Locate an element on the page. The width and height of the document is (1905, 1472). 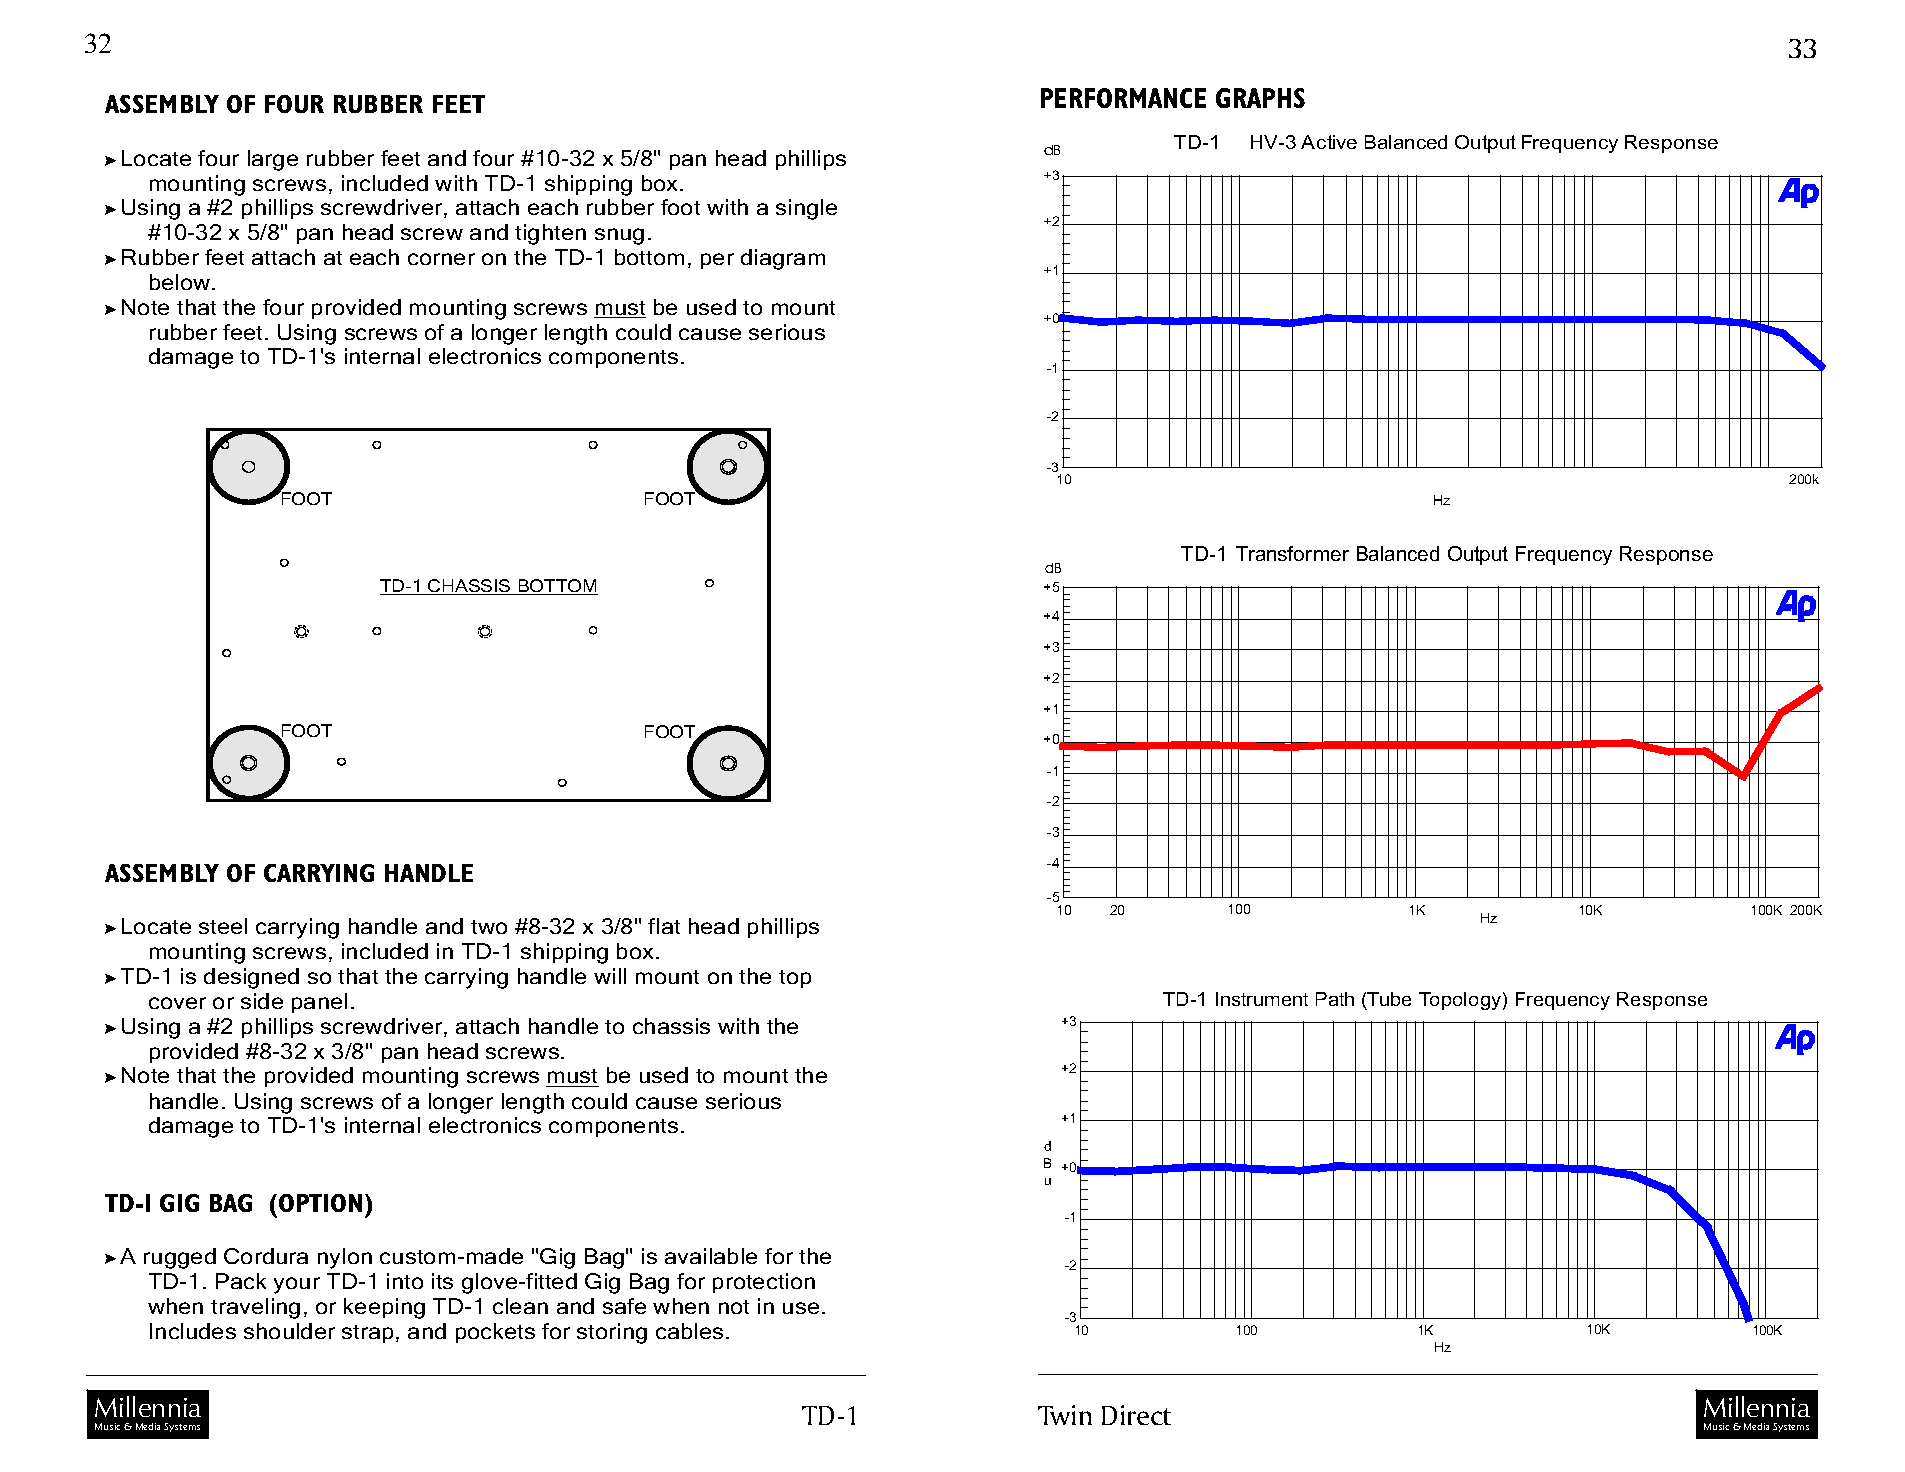
flat is located at coordinates (664, 926).
